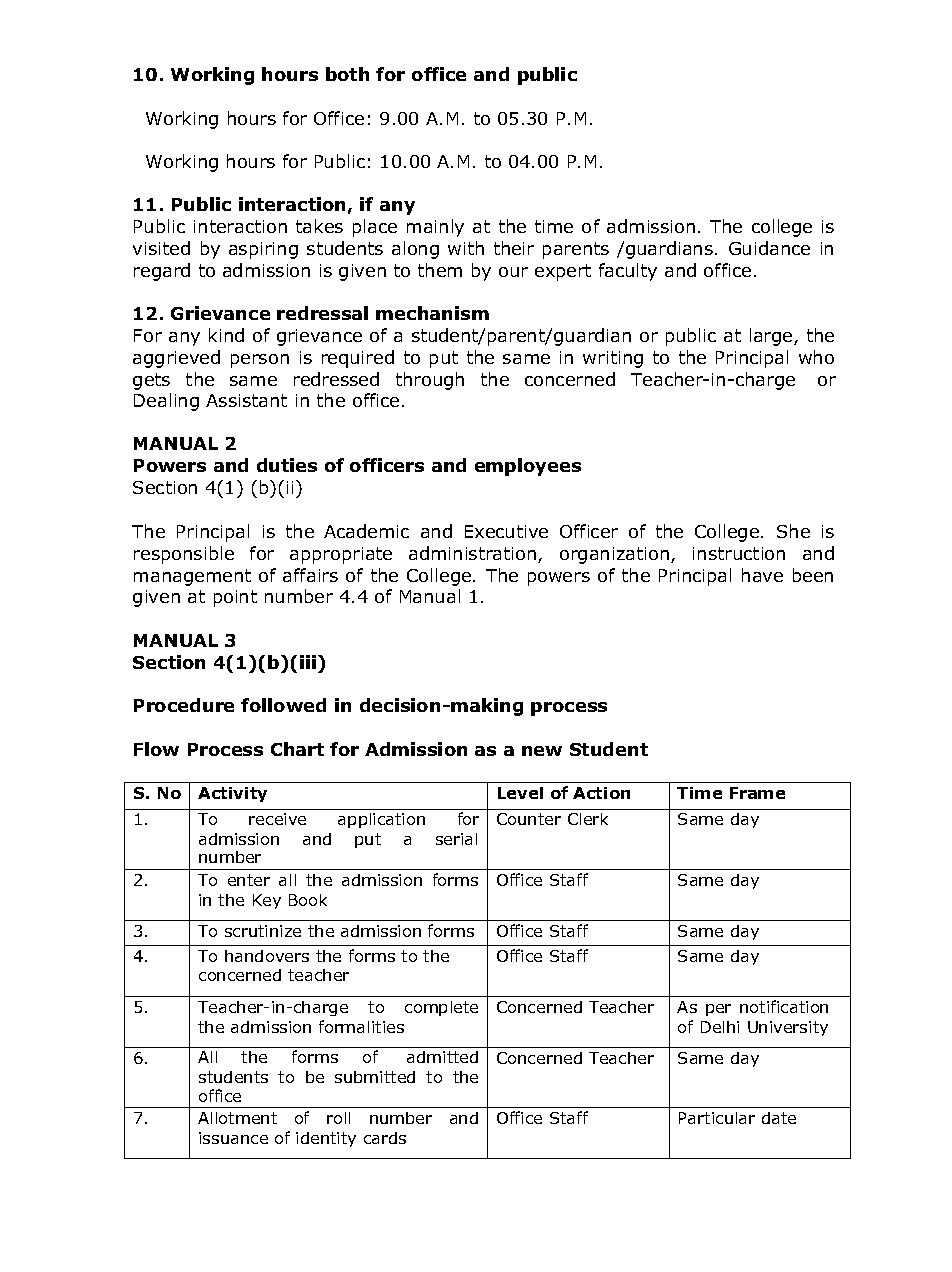  What do you see at coordinates (432, 313) in the page?
I see `mechanism` at bounding box center [432, 313].
